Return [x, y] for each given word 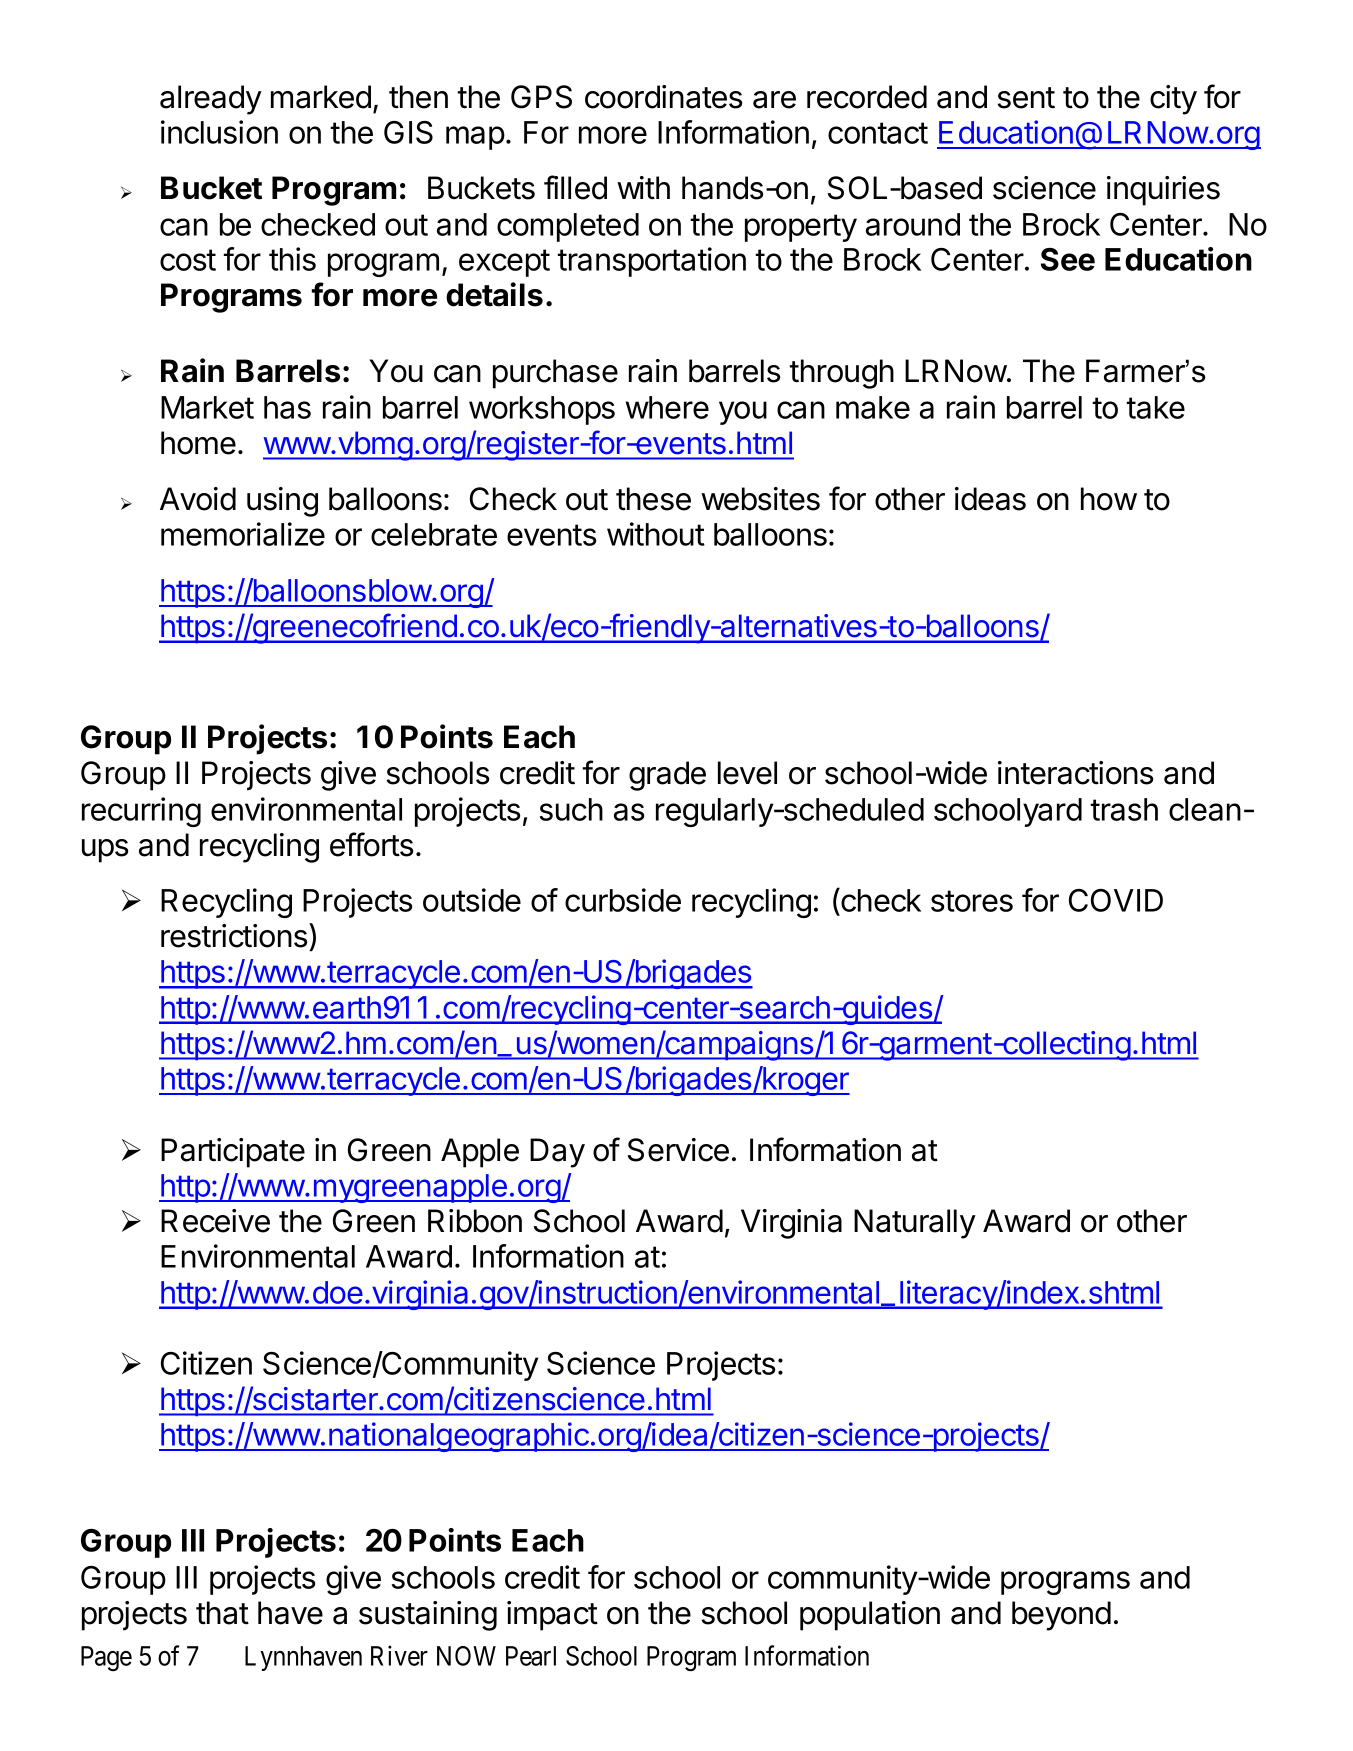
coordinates [663, 97]
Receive [215, 1221]
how [1109, 499]
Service [678, 1150]
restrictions [235, 935]
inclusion [219, 132]
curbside [623, 900]
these [653, 499]
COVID [1116, 900]
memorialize [243, 534]
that [222, 1613]
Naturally [915, 1224]
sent [1026, 98]
